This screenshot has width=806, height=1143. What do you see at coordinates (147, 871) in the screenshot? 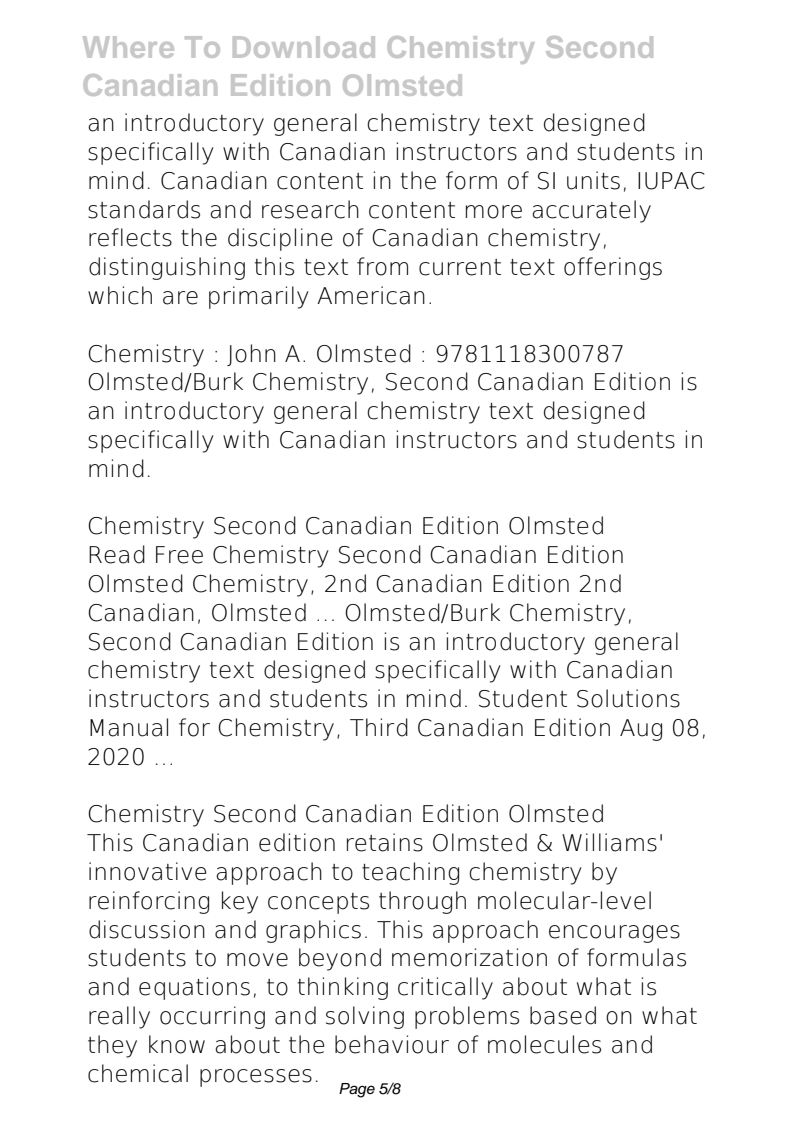
I see `innovative` at bounding box center [147, 871].
